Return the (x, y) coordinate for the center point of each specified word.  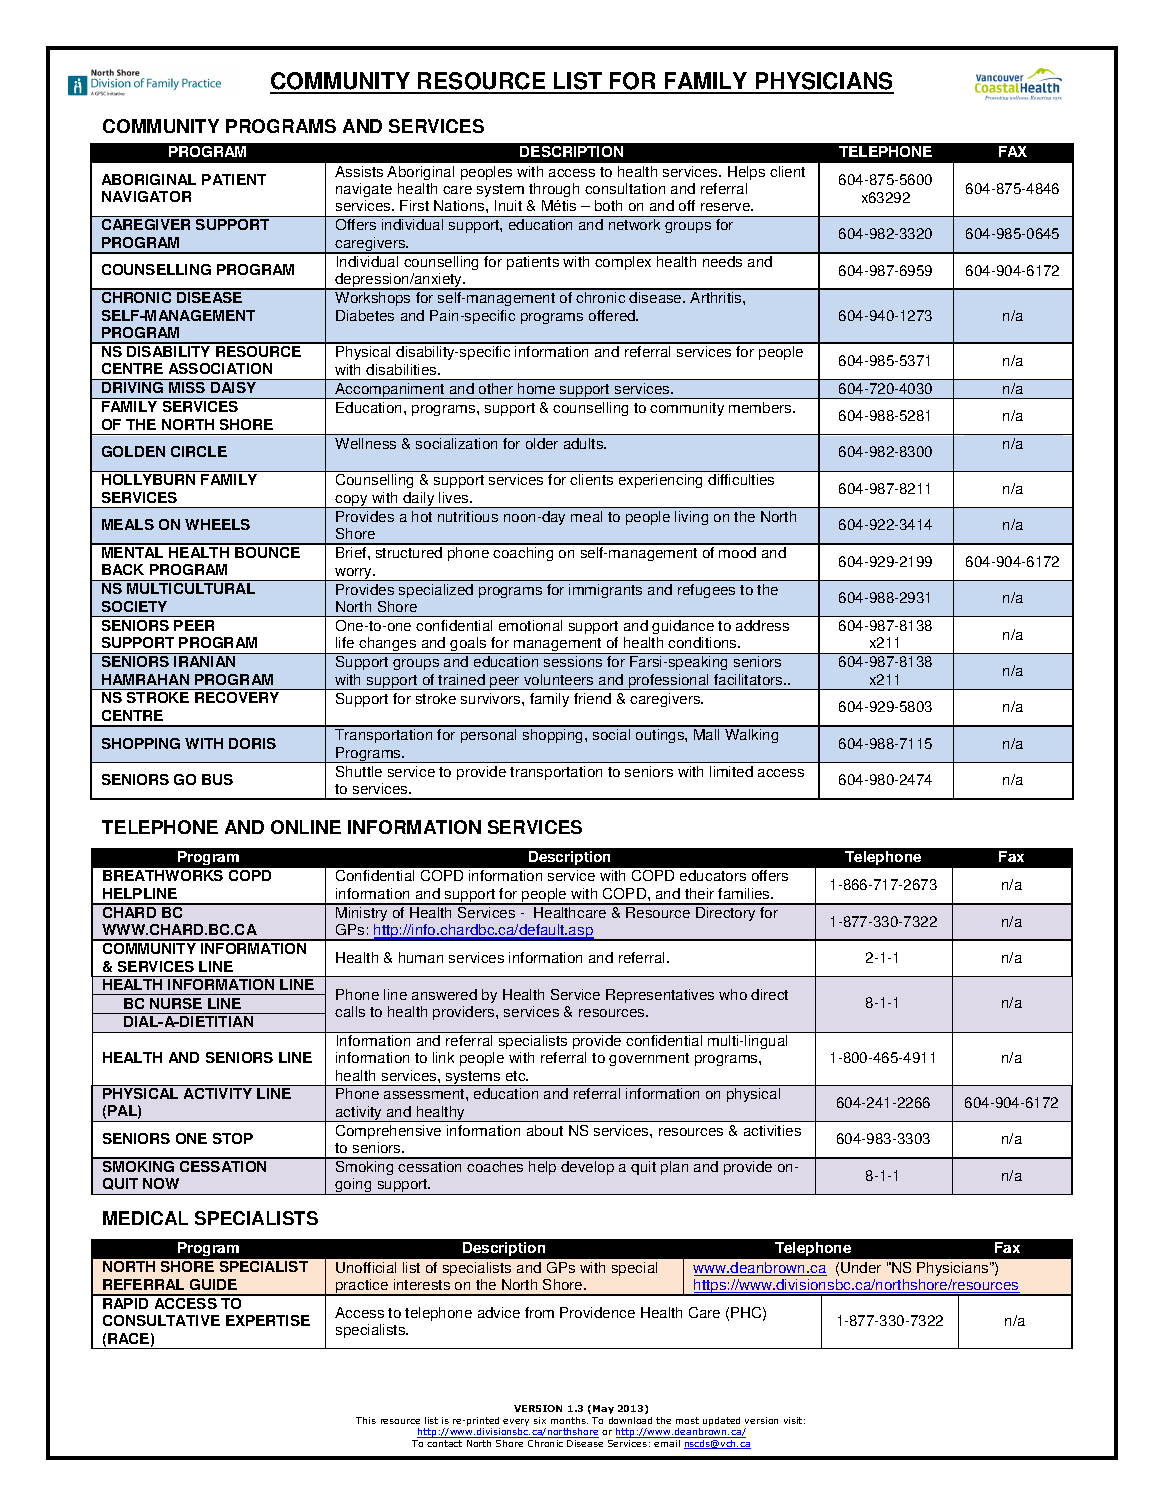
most (687, 1420)
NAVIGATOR (146, 196)
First (414, 205)
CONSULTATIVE (161, 1320)
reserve (727, 207)
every (516, 1422)
